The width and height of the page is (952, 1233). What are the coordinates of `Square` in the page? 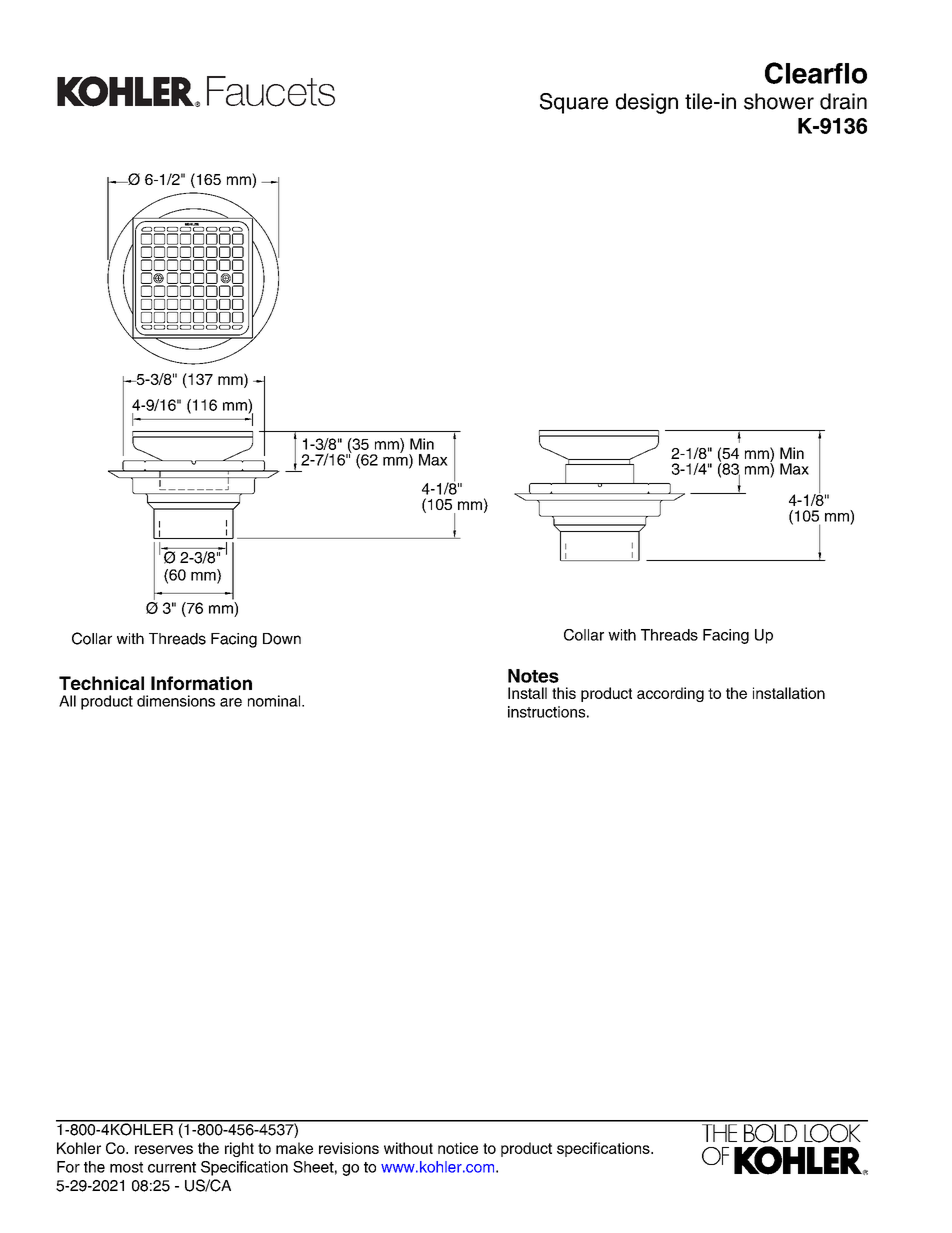 It's located at (574, 103).
